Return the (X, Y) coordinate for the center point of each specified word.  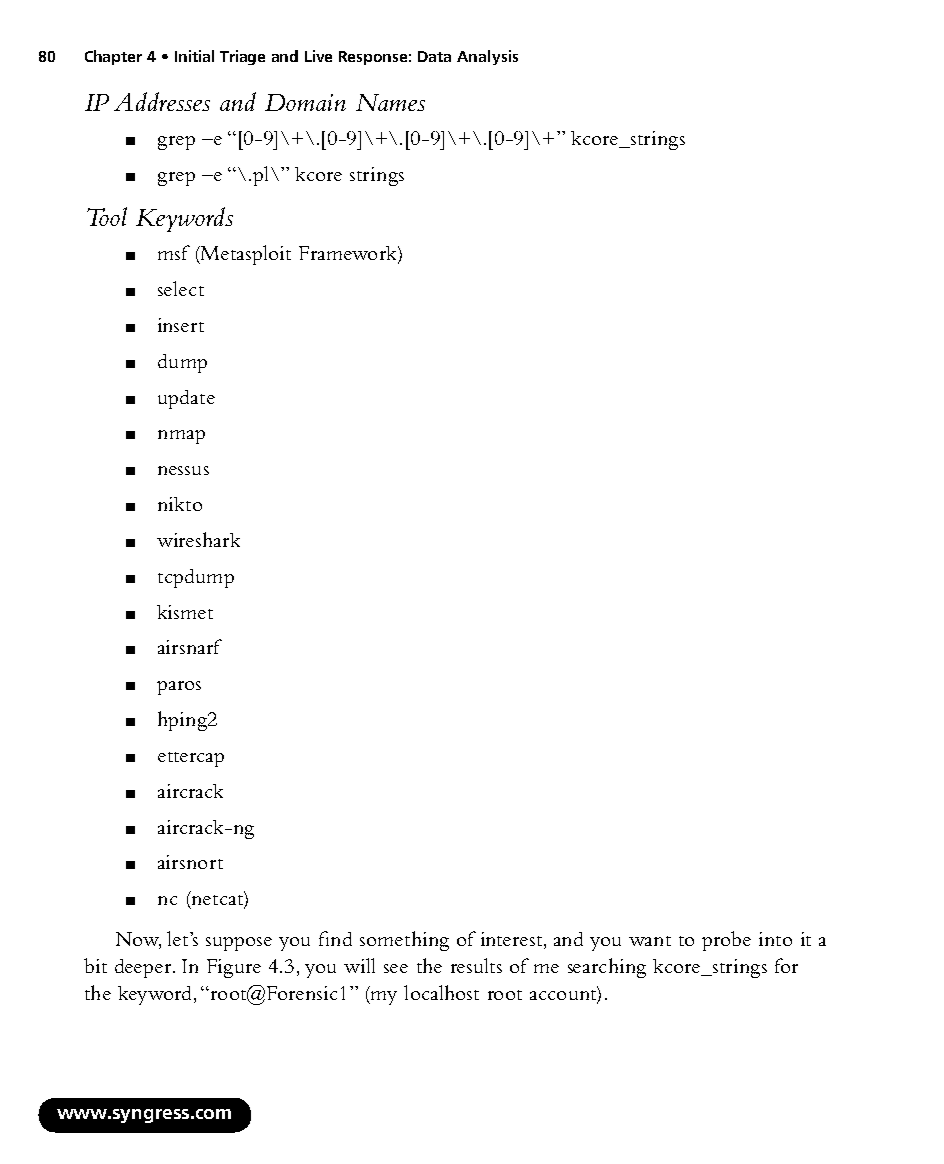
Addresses (162, 101)
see (396, 968)
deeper (144, 968)
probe (726, 941)
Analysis (487, 57)
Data (434, 56)
